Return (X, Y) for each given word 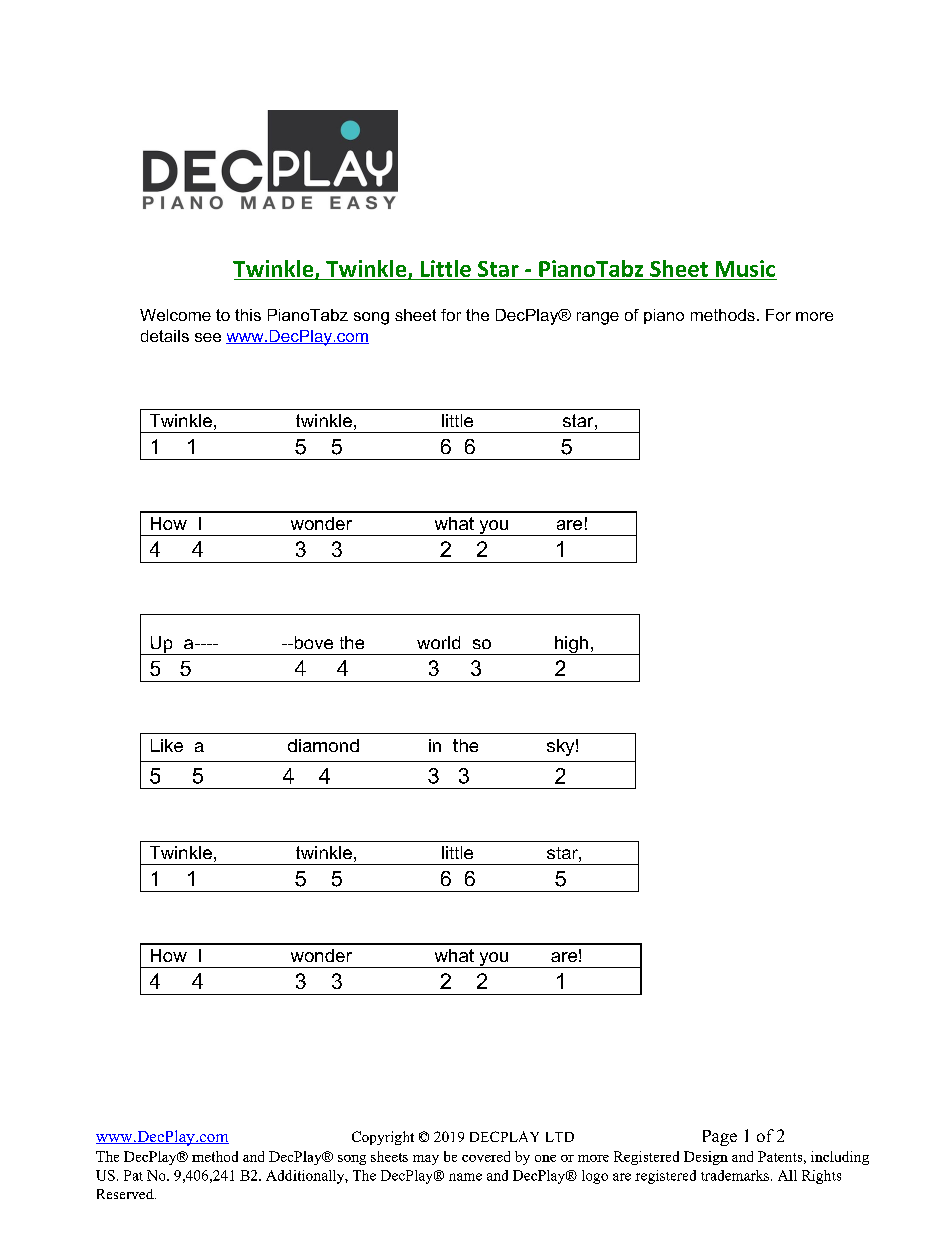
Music (745, 268)
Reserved (126, 1194)
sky (560, 747)
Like (167, 745)
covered (486, 1156)
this (248, 315)
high (571, 645)
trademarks (736, 1175)
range (598, 318)
